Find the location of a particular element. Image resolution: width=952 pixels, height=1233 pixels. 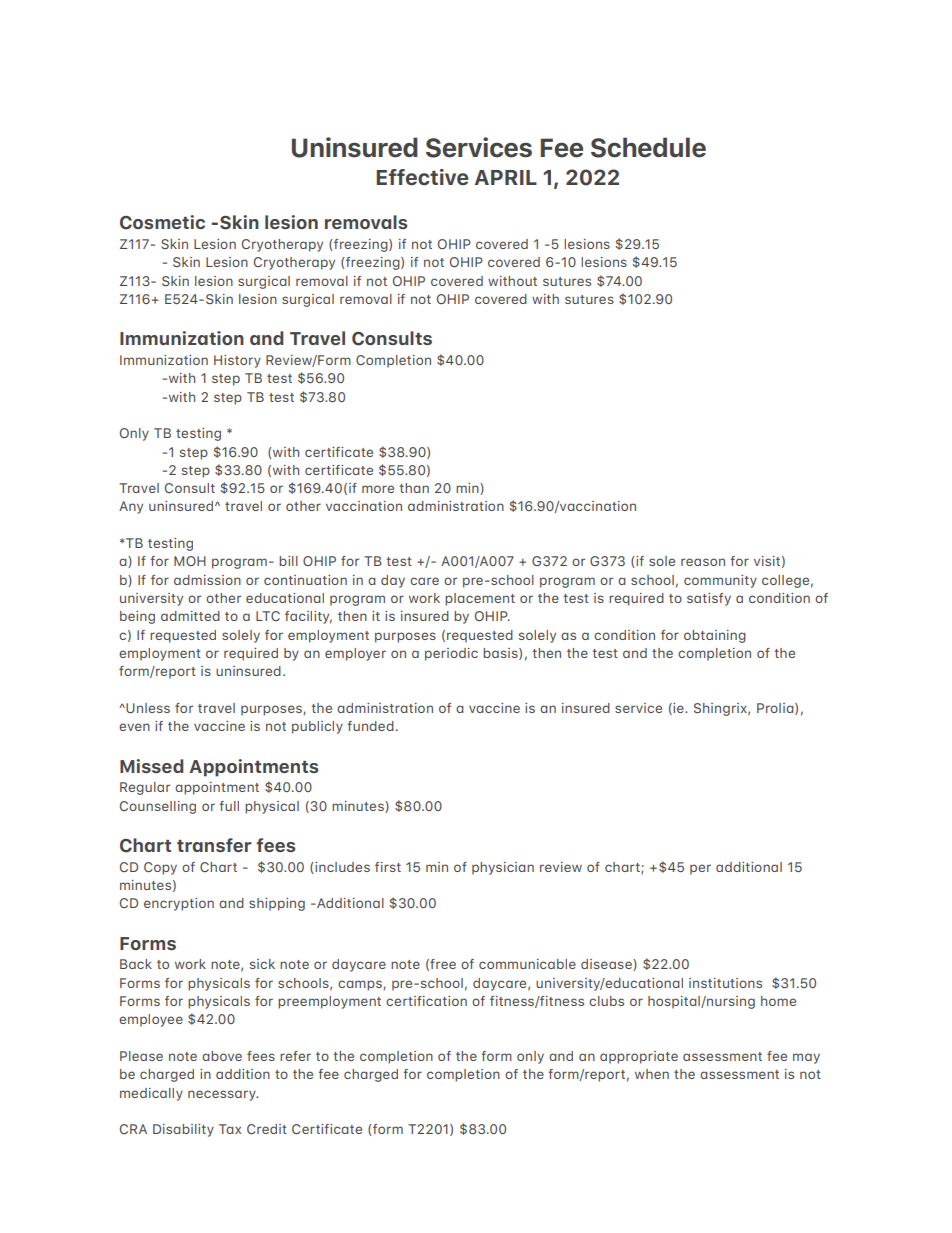

Credit is located at coordinates (267, 1129).
